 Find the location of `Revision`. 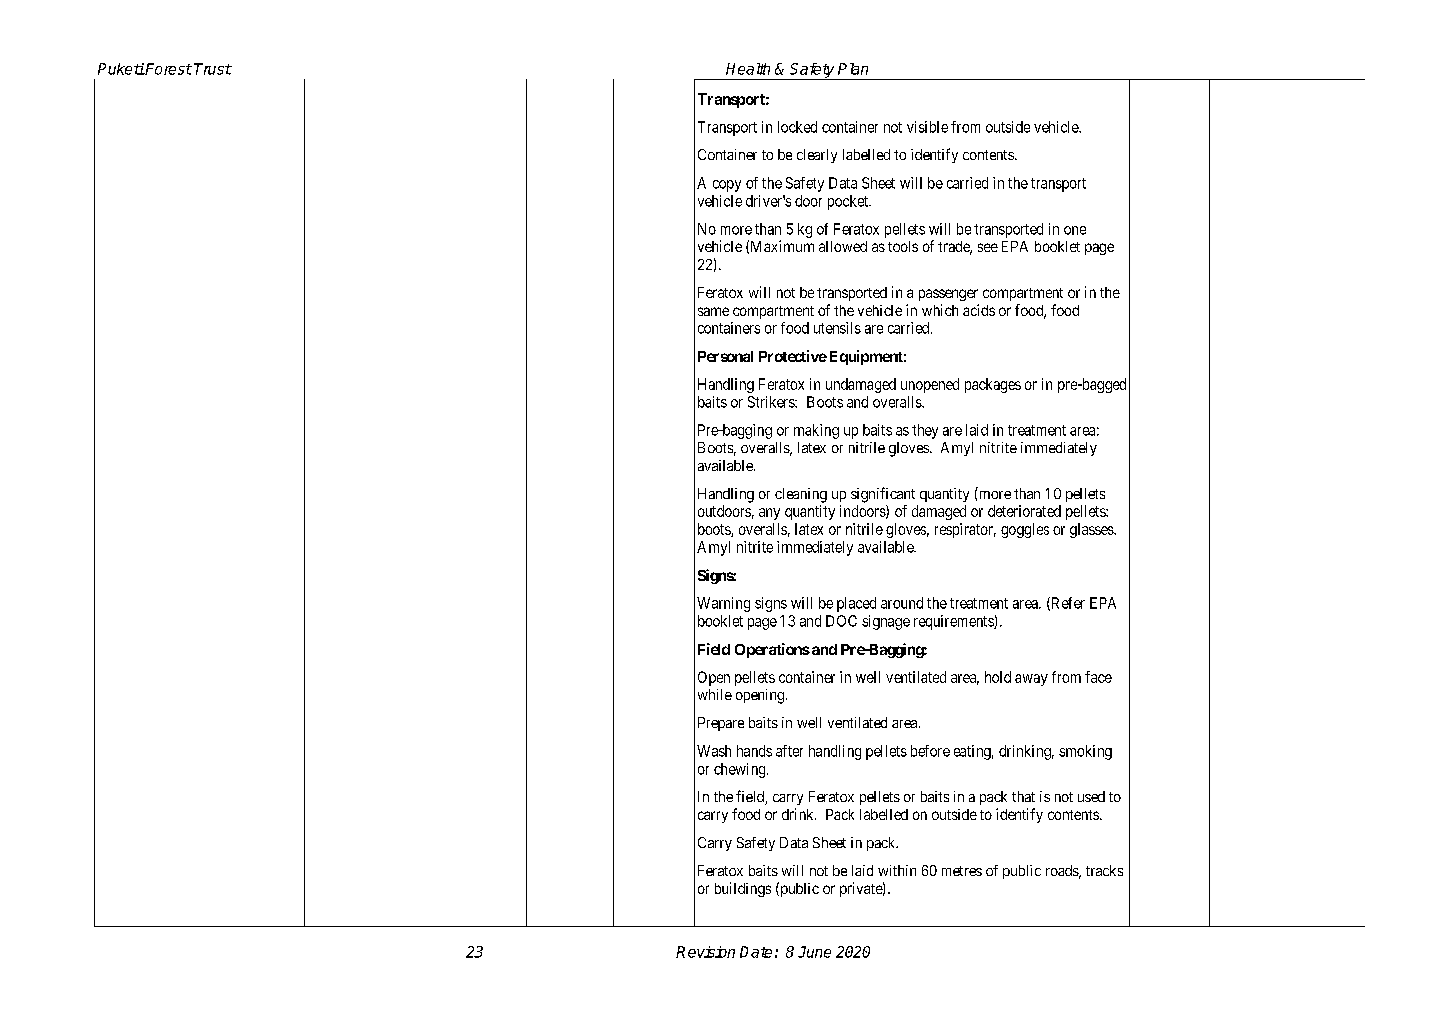

Revision is located at coordinates (705, 952).
